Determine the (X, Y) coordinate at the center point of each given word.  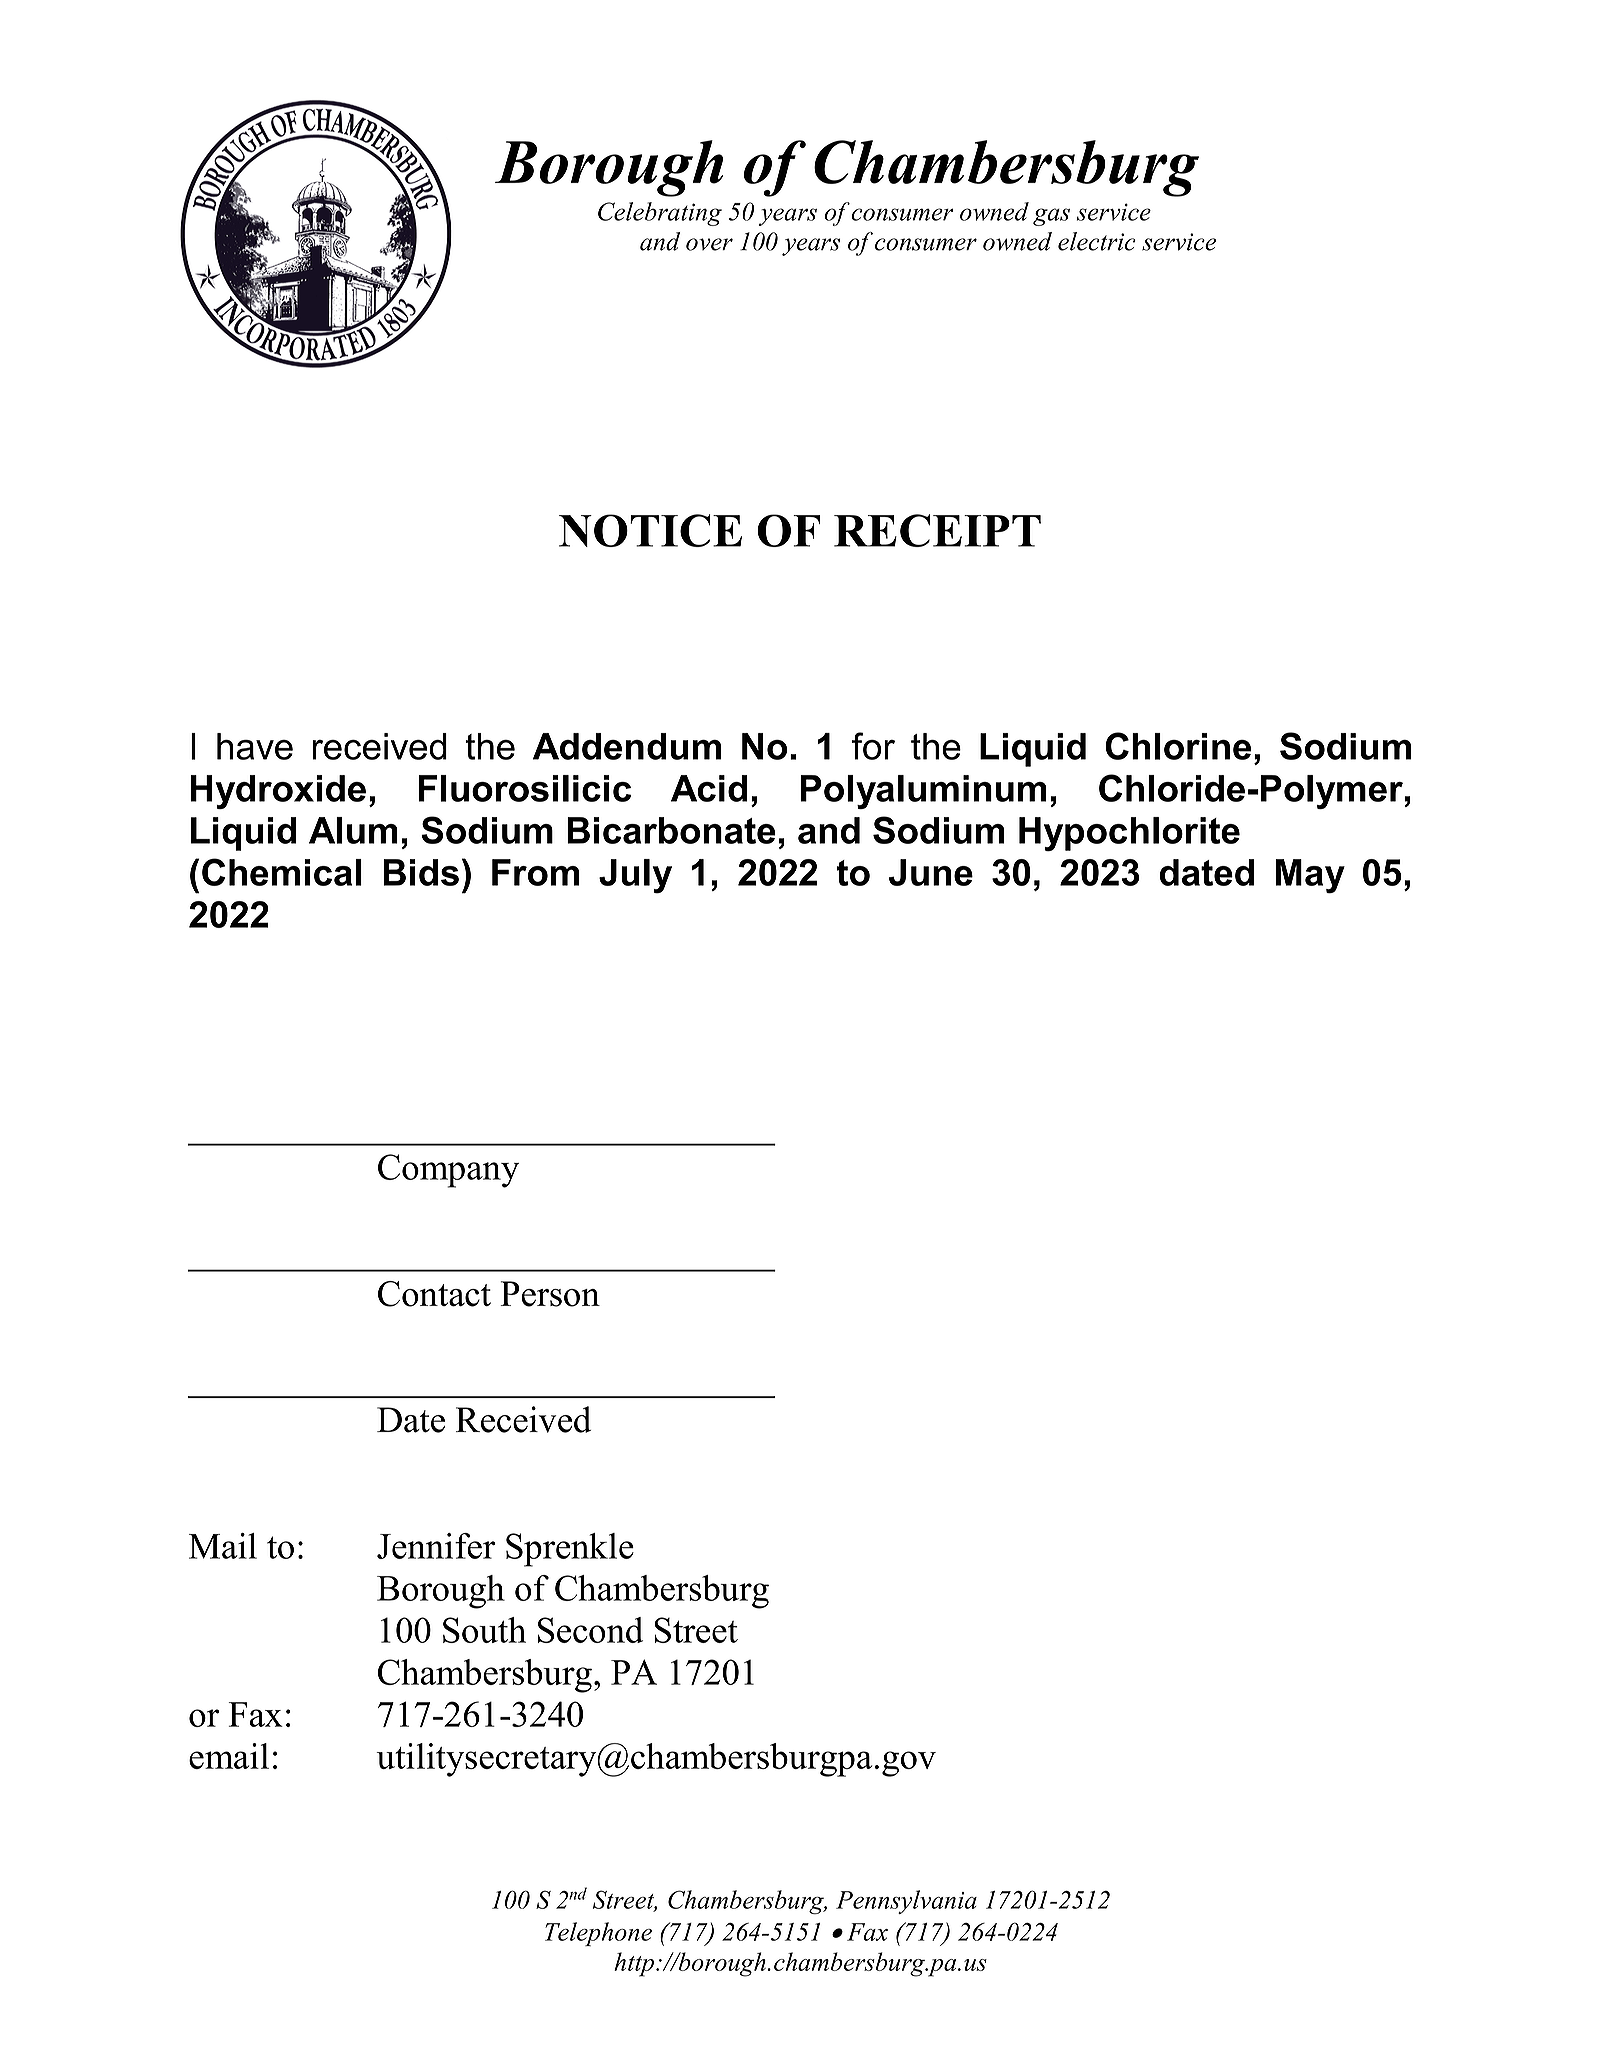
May (1310, 876)
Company (448, 1171)
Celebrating (660, 214)
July (635, 876)
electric (1097, 241)
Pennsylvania (906, 1902)
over (709, 244)
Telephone (598, 1934)
